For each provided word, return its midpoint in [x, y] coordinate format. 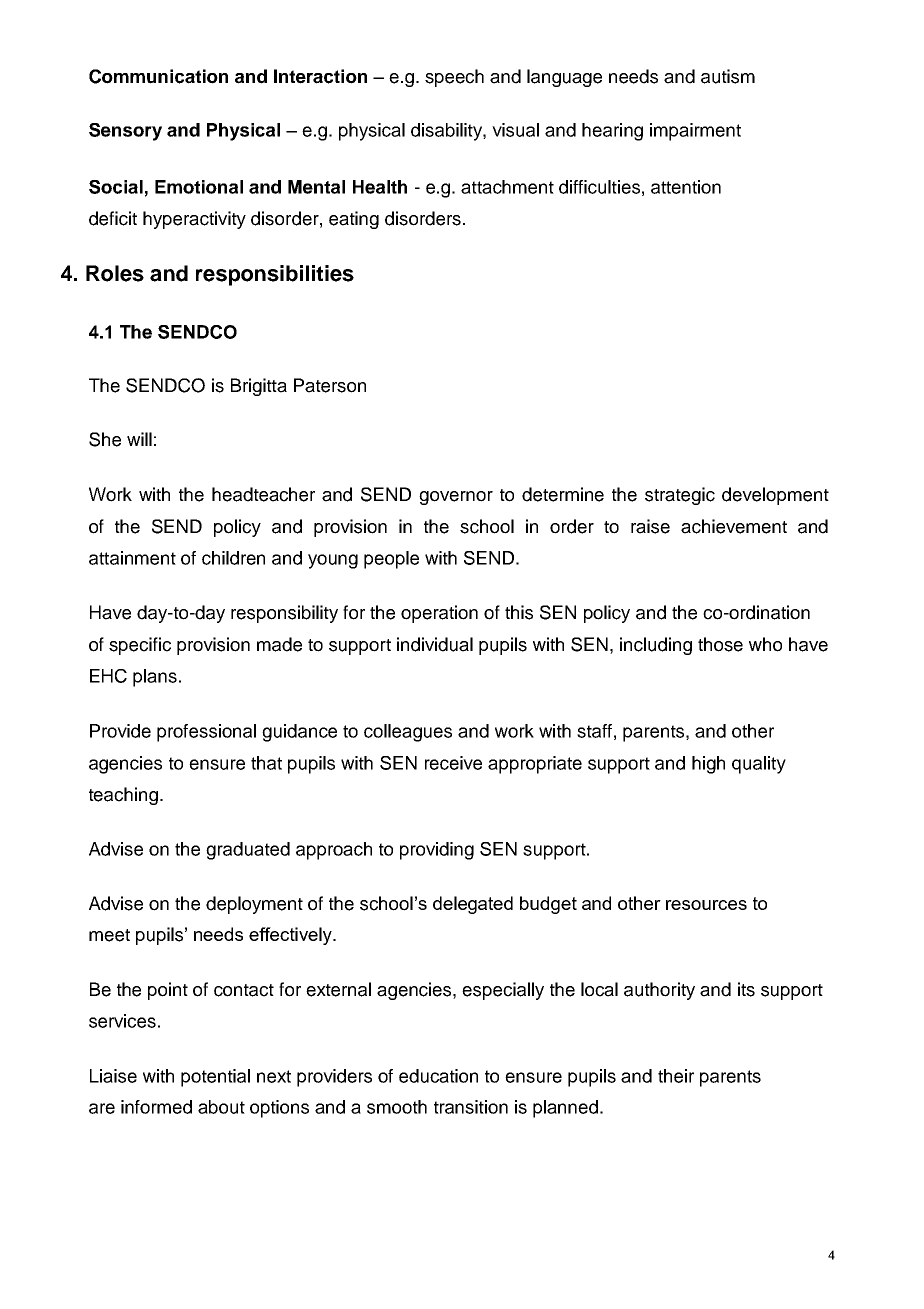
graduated [248, 851]
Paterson [330, 385]
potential [215, 1078]
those [720, 644]
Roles [115, 273]
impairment [695, 132]
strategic [680, 496]
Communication [158, 76]
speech [454, 78]
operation [439, 614]
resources [706, 905]
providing [437, 851]
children [233, 558]
